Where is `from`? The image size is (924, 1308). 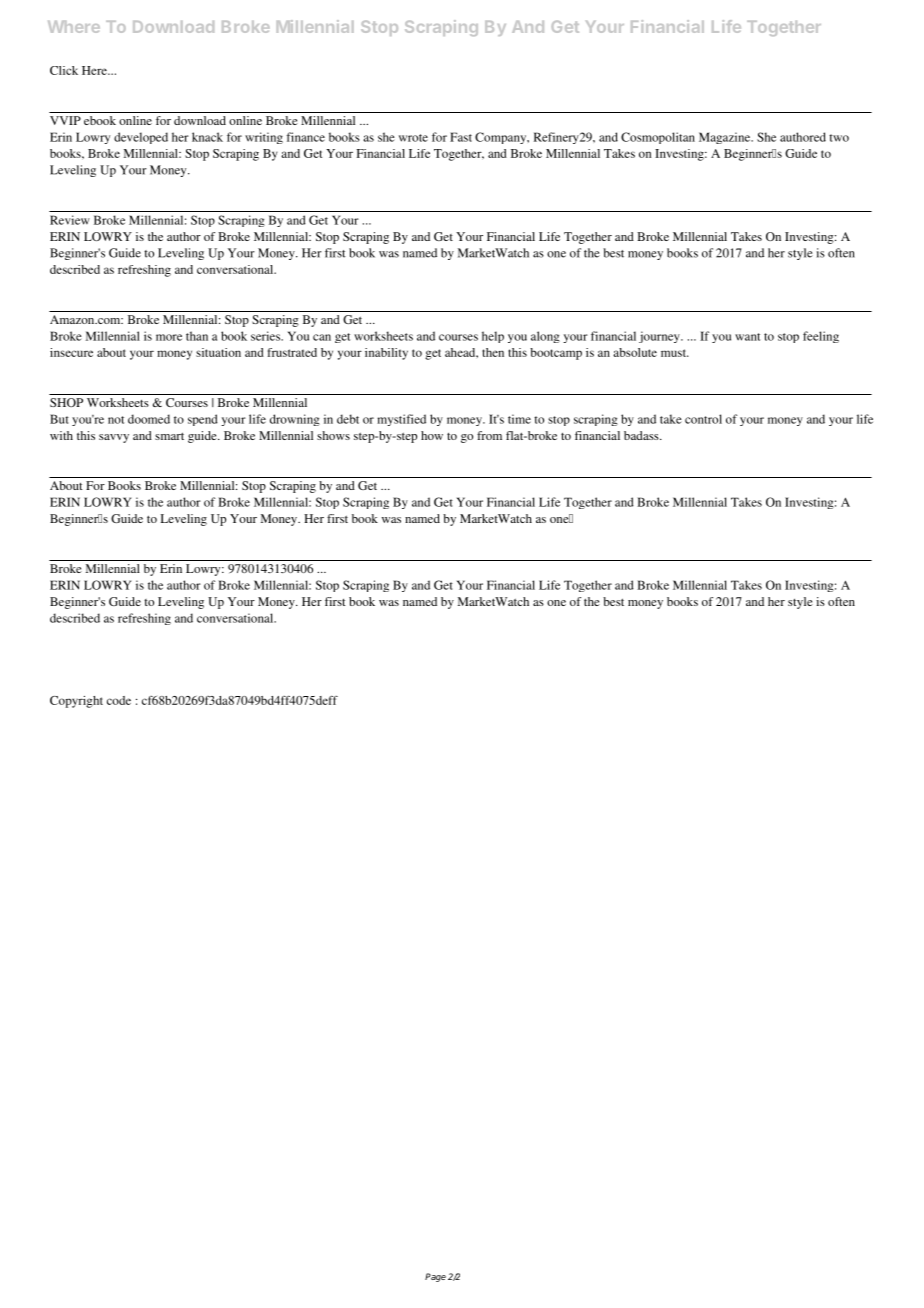 from is located at coordinates (489, 435).
